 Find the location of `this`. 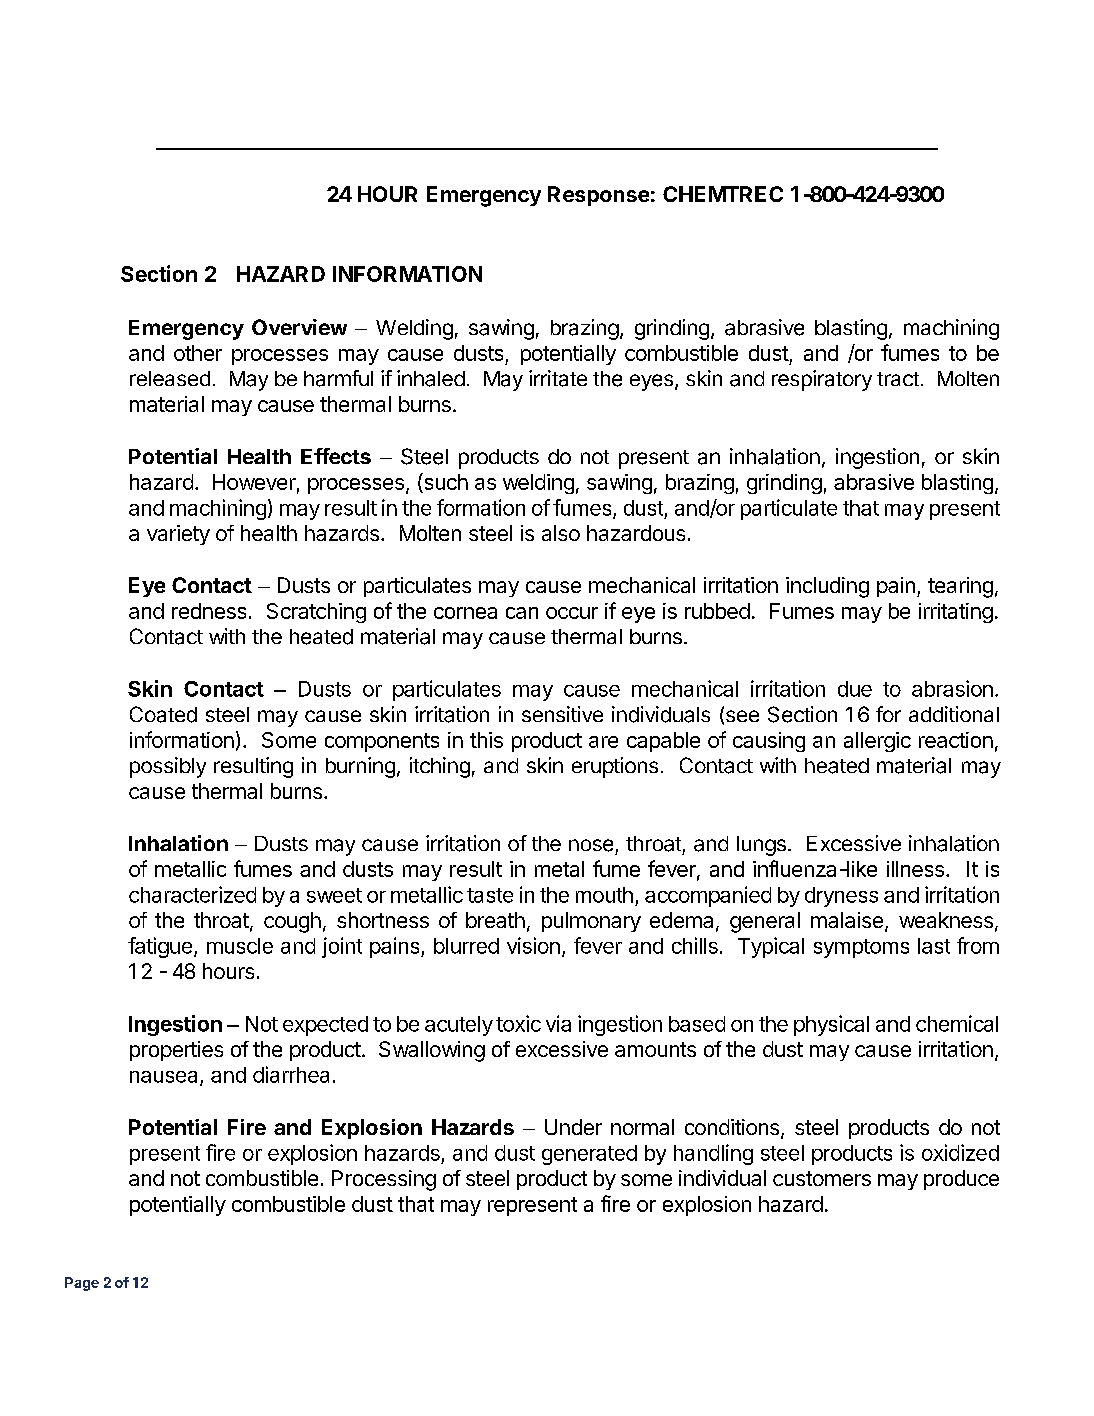

this is located at coordinates (486, 740).
